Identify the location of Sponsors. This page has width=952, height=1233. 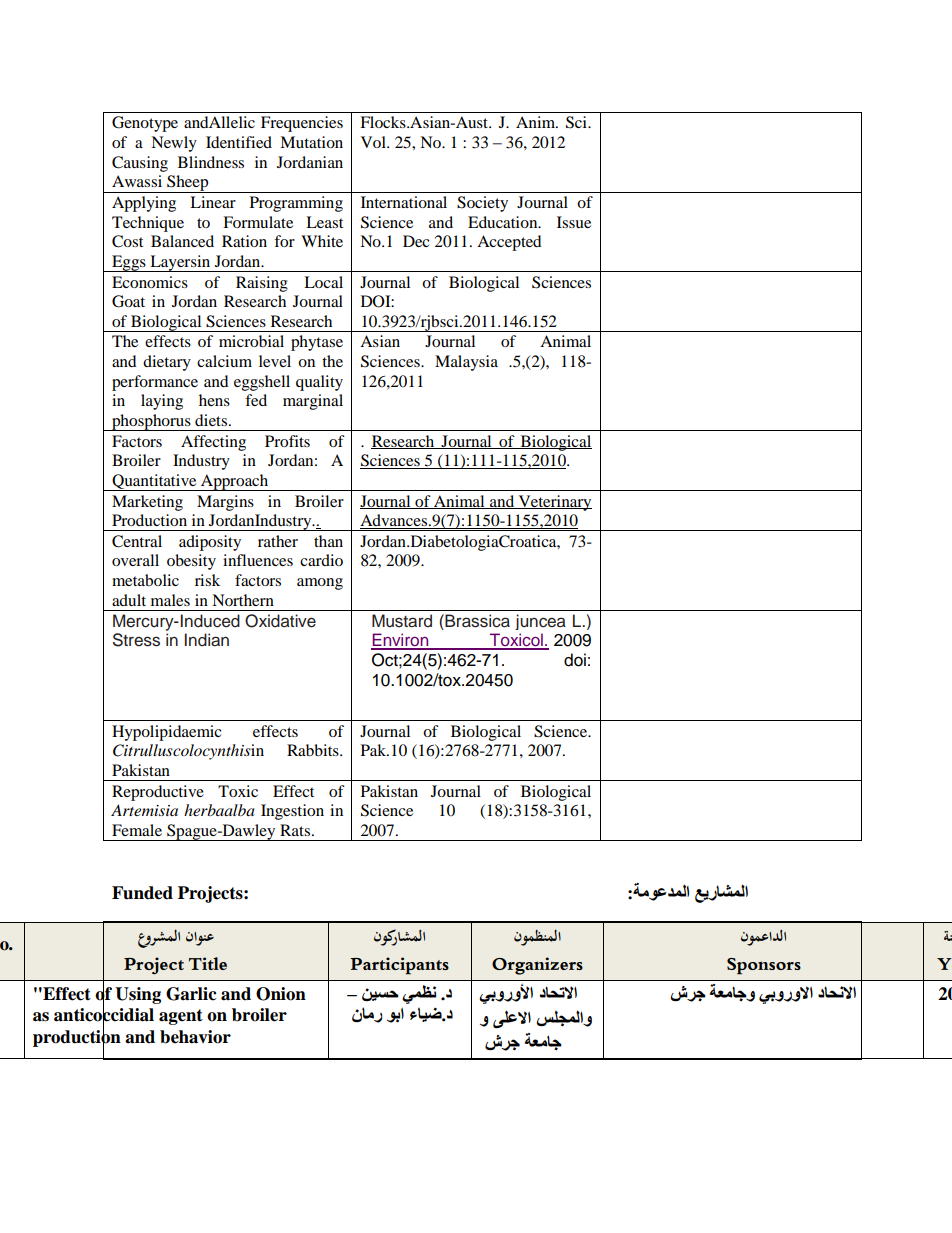
(764, 966).
